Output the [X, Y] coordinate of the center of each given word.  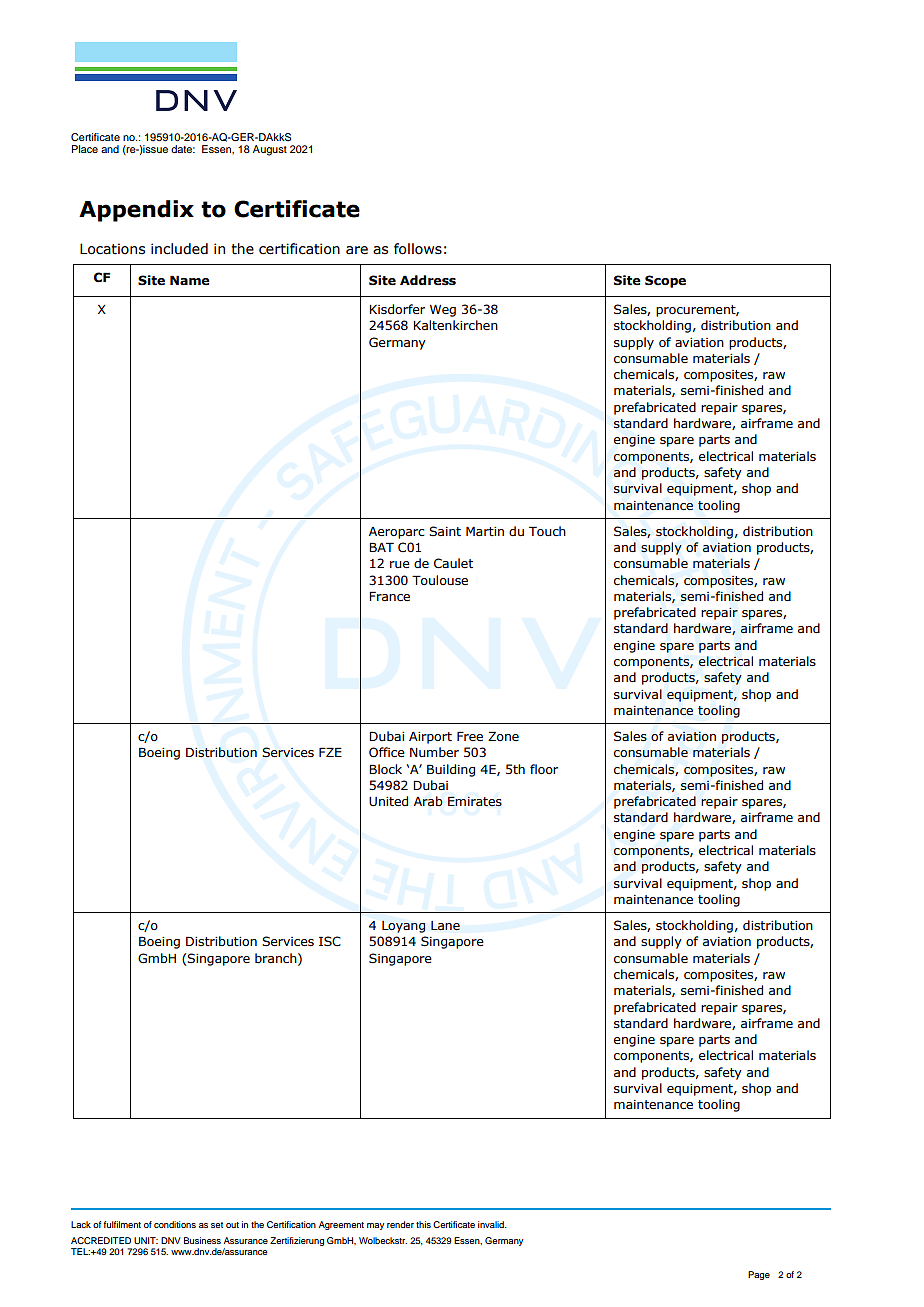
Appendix [136, 211]
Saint [445, 531]
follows [418, 249]
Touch [547, 531]
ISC [330, 941]
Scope [665, 281]
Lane [445, 926]
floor [544, 769]
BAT [381, 547]
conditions [175, 1224]
